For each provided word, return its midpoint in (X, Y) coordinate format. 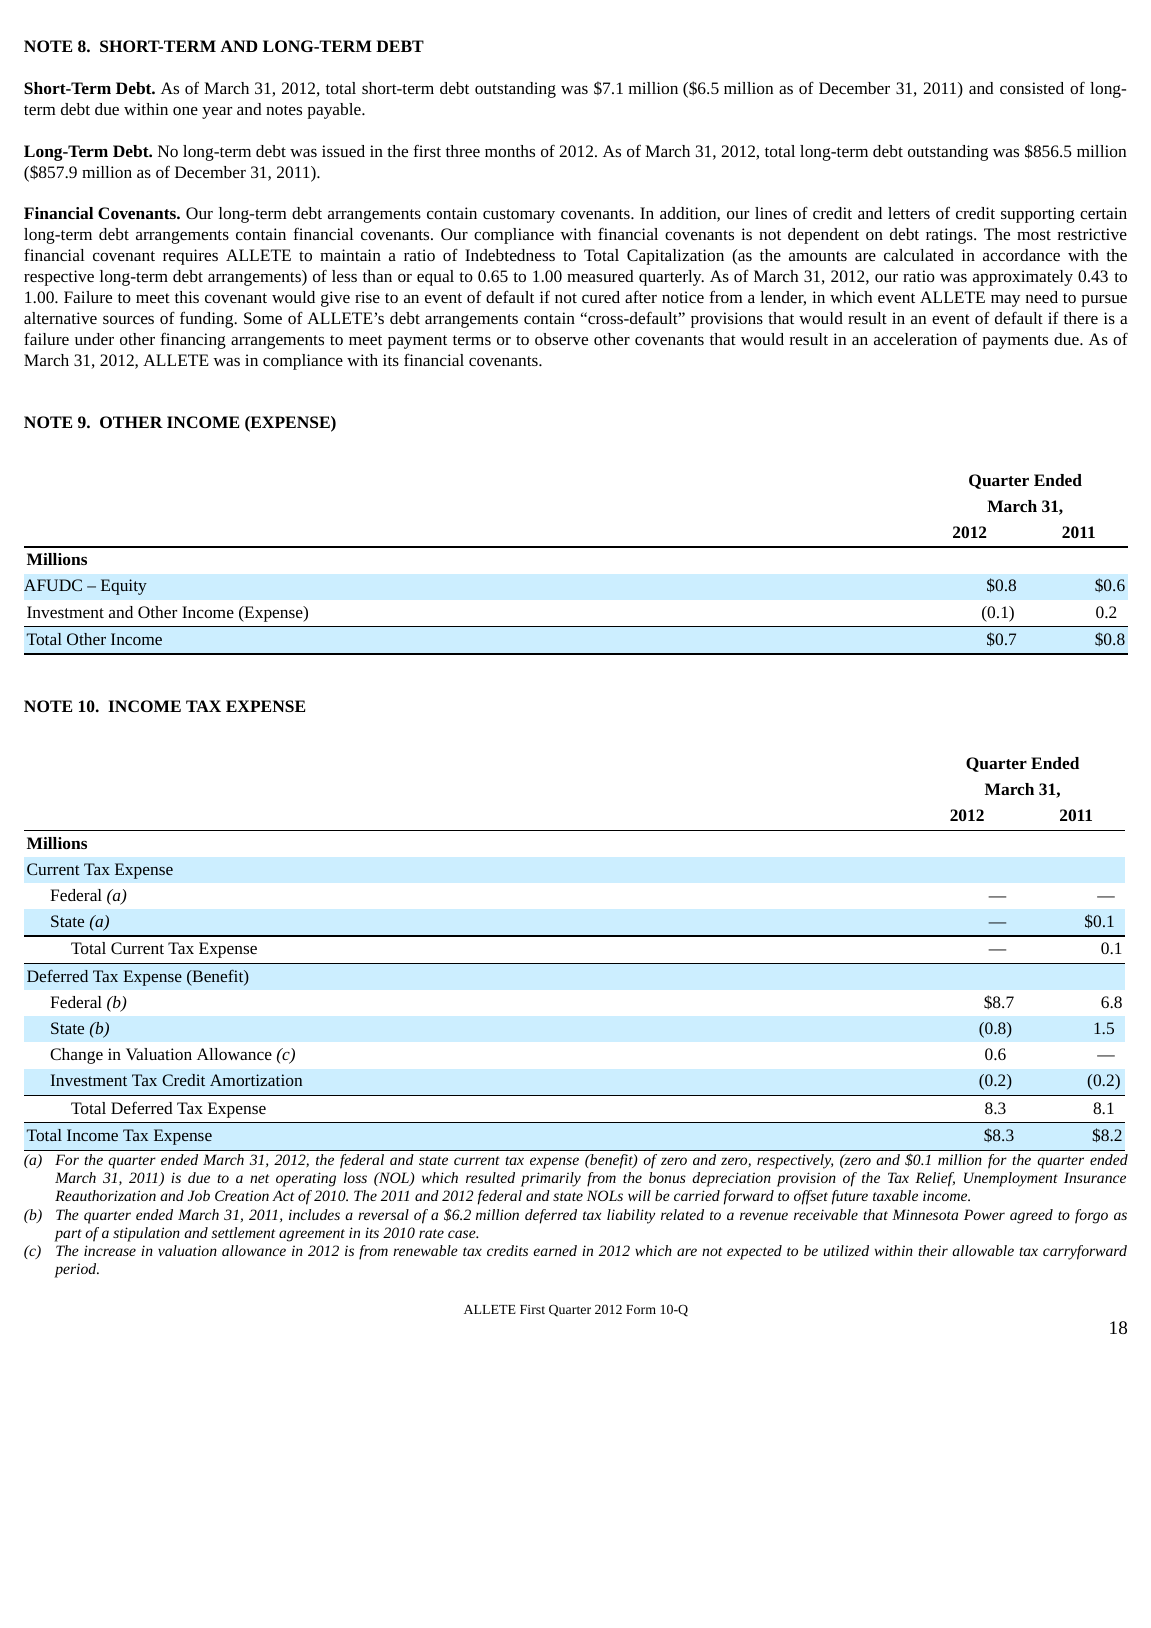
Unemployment (1011, 1179)
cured (601, 297)
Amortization (256, 1080)
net (259, 1178)
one (185, 111)
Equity (124, 587)
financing (193, 340)
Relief (935, 1179)
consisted (1032, 88)
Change (76, 1056)
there (1081, 318)
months (510, 151)
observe (561, 339)
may (1005, 301)
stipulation (146, 1234)
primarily (551, 1179)
